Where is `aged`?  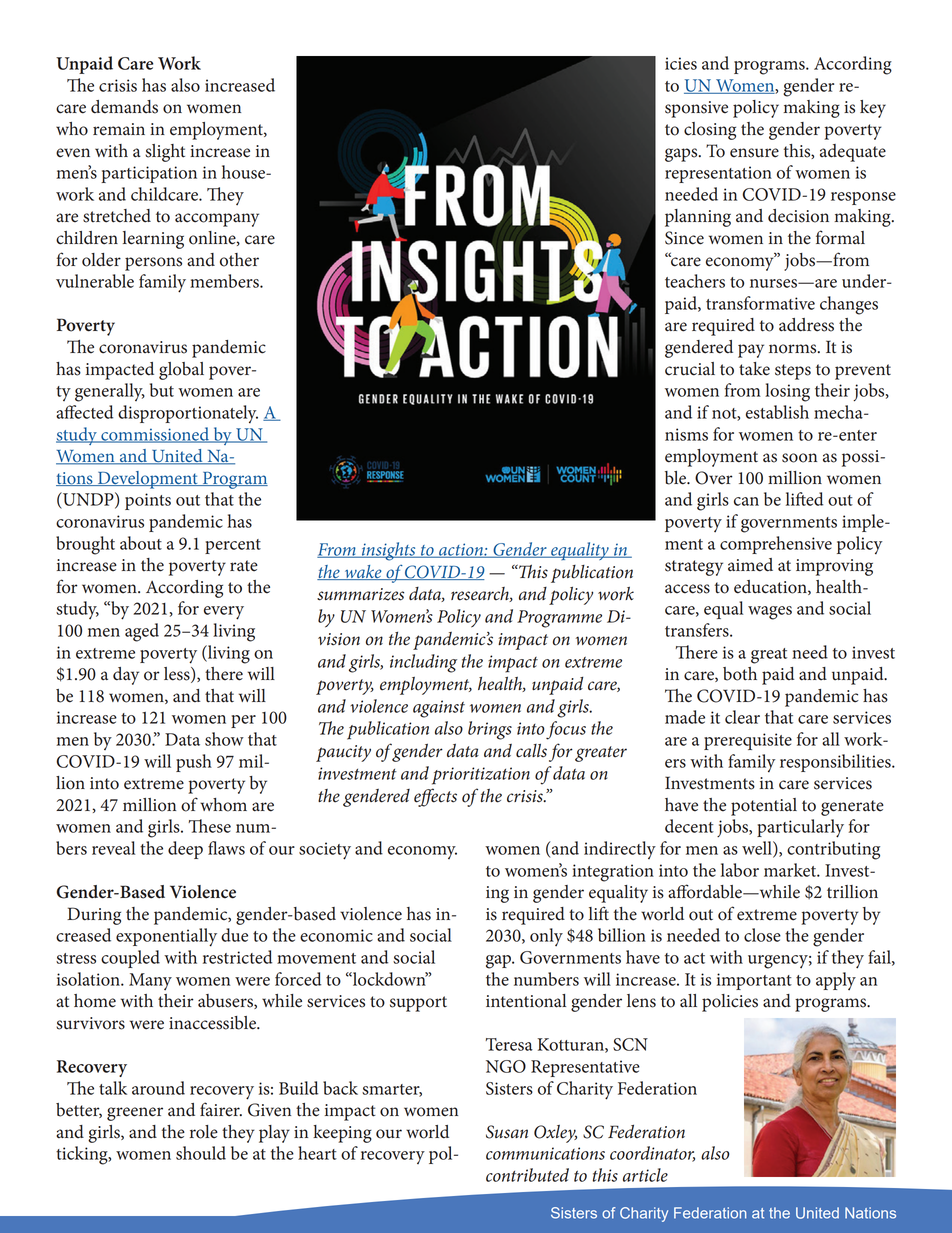
aged is located at coordinates (142, 632).
